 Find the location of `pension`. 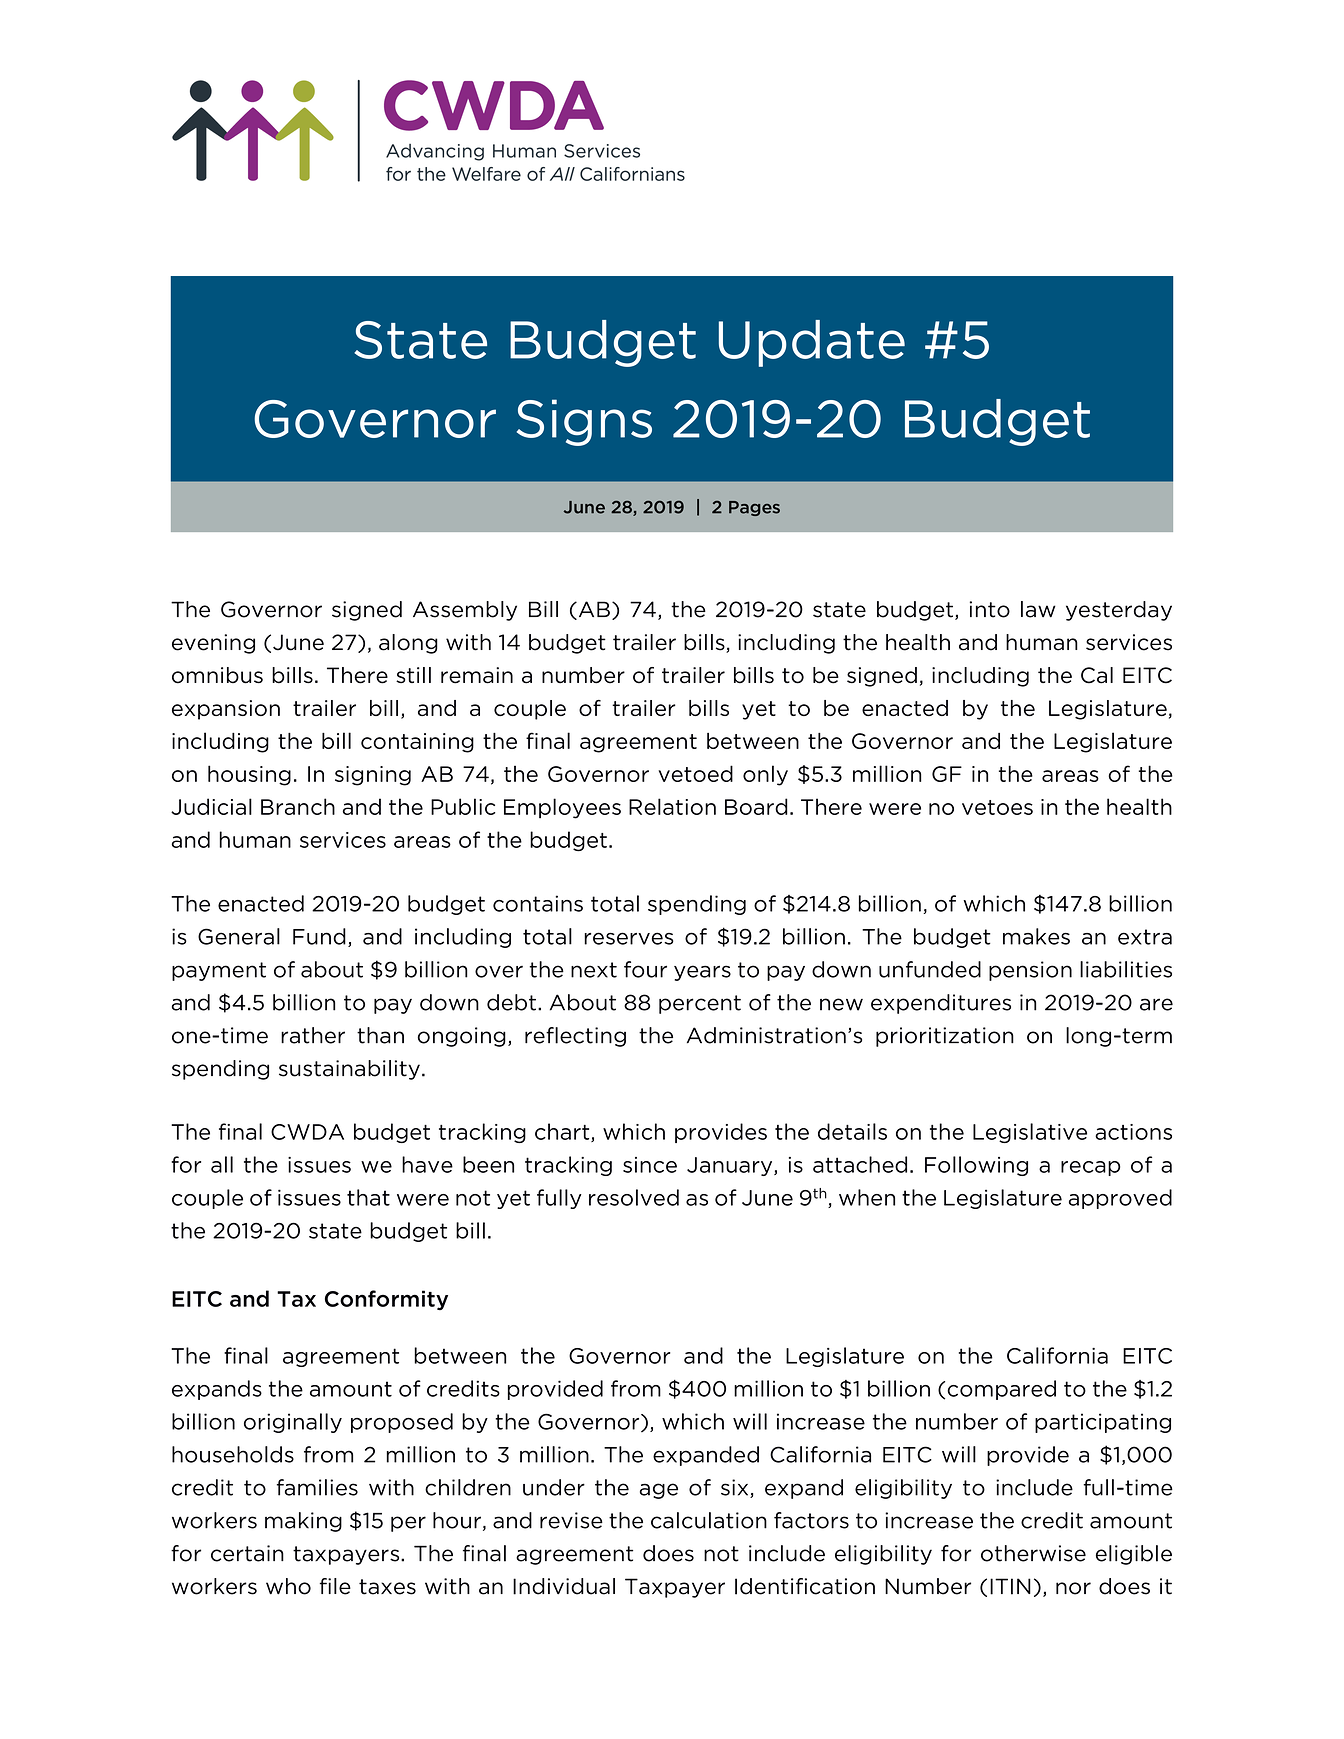

pension is located at coordinates (1030, 971).
